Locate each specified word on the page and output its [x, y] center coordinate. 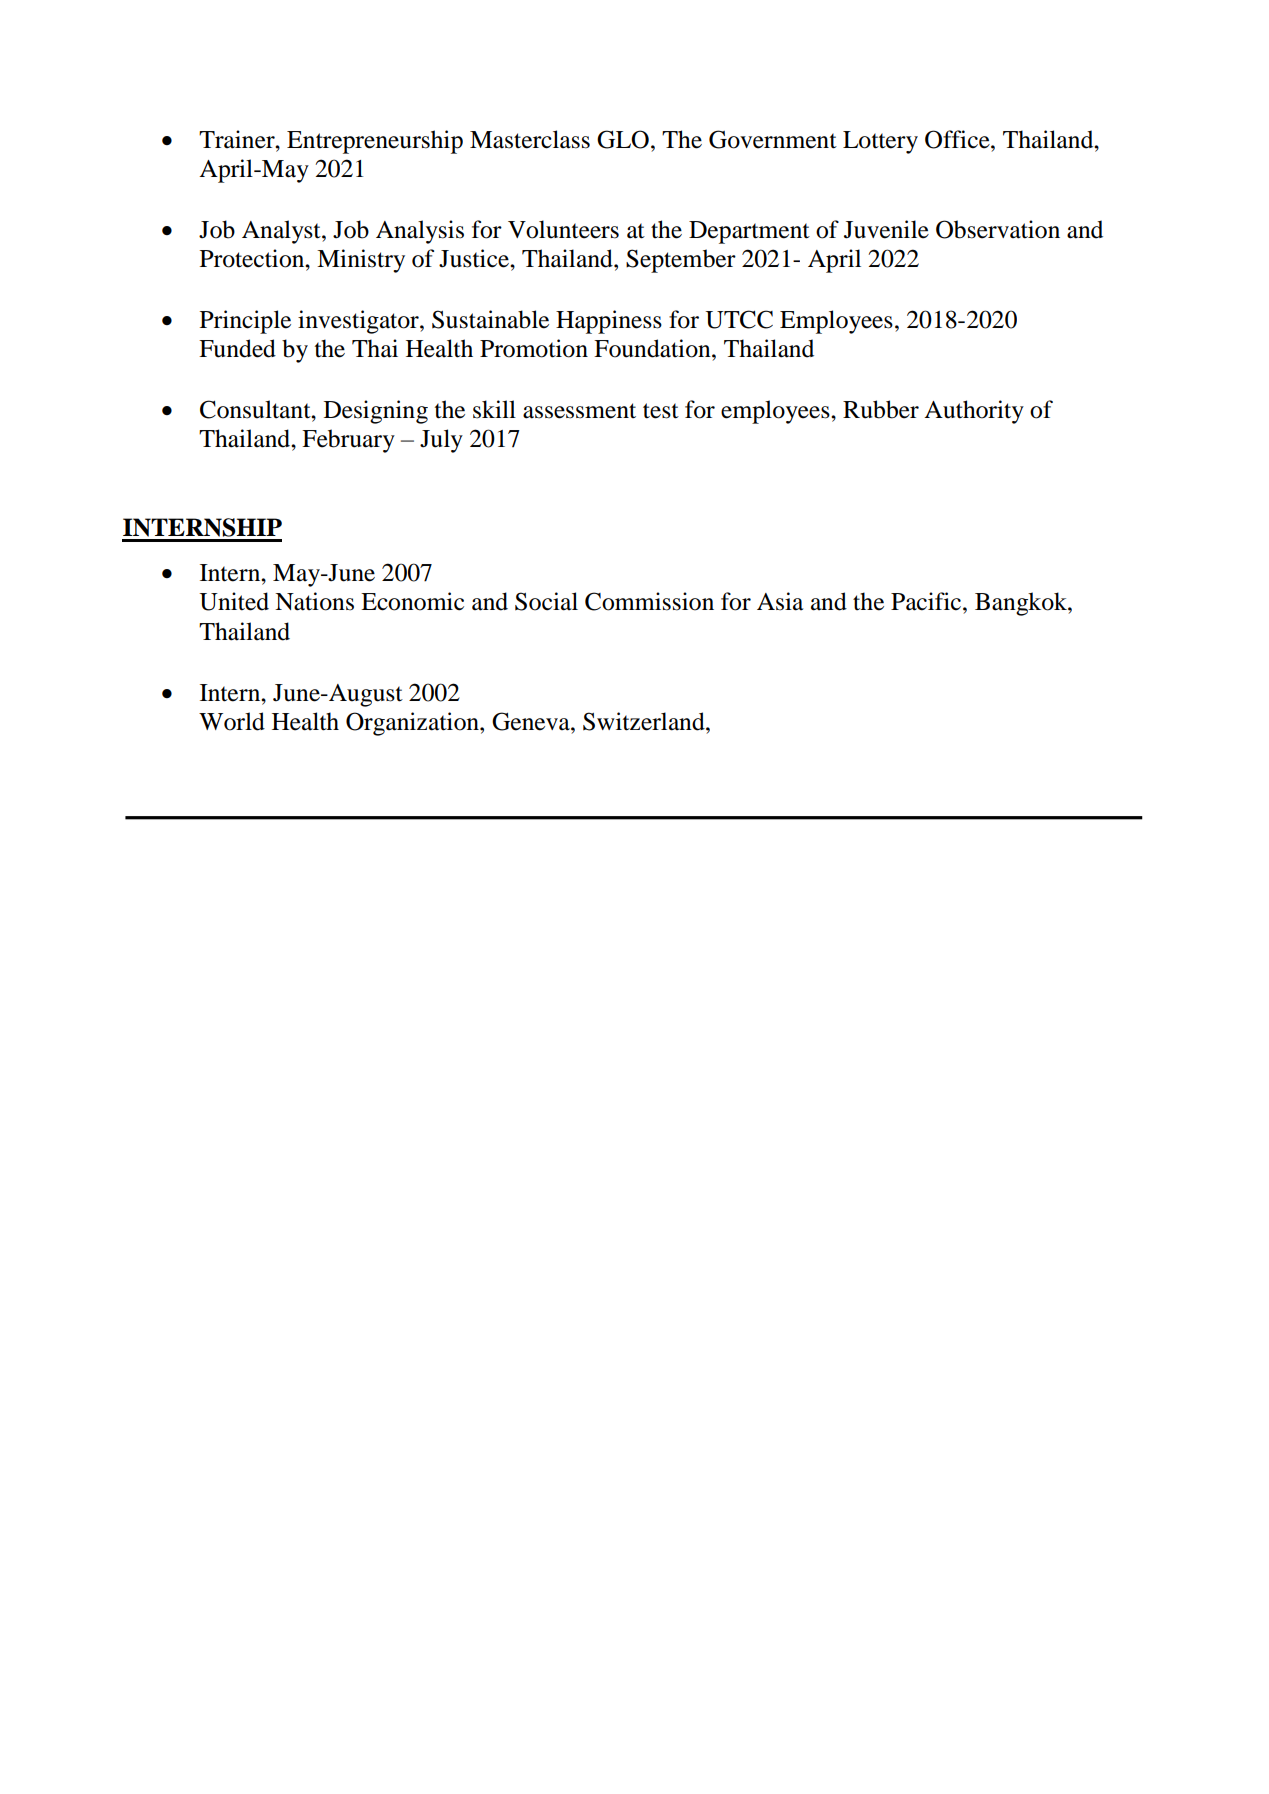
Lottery [880, 142]
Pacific [927, 601]
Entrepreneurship [375, 142]
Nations [314, 601]
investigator [359, 322]
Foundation [653, 348]
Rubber [881, 409]
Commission [649, 601]
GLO [623, 139]
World [232, 721]
